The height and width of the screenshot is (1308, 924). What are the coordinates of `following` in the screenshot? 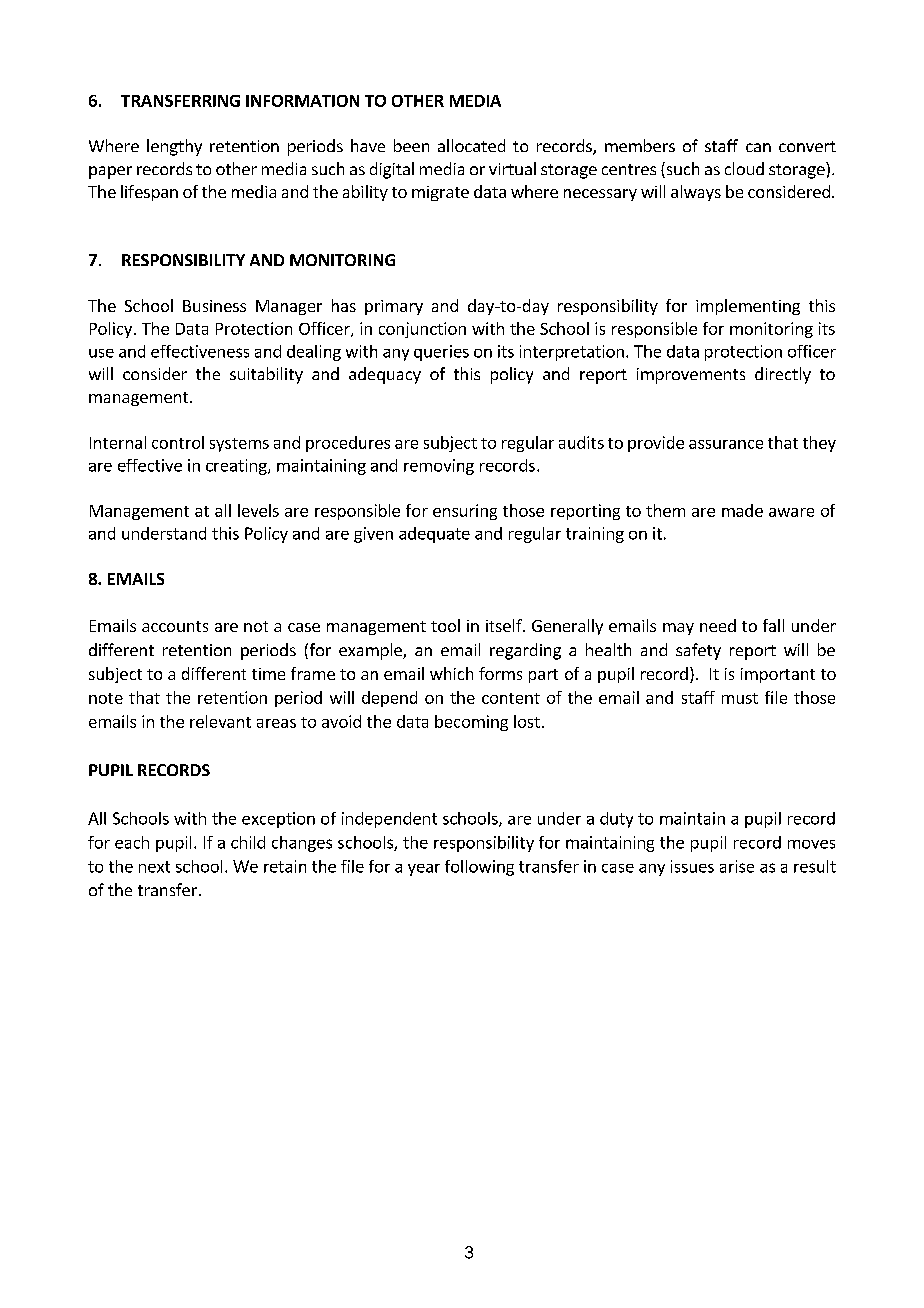 It's located at (479, 868).
